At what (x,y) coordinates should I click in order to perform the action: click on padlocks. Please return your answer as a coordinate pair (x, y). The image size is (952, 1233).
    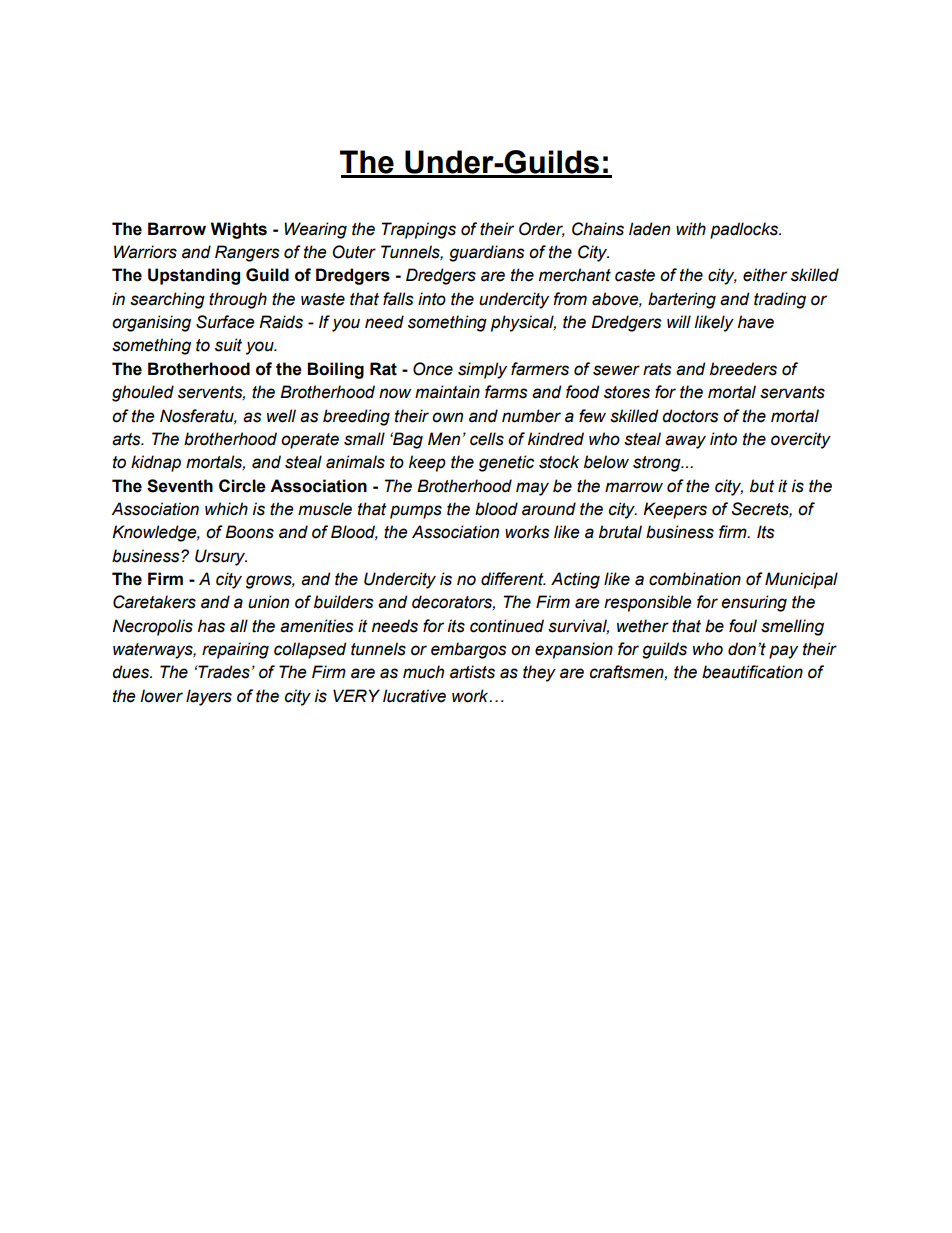
    Looking at the image, I should click on (745, 230).
